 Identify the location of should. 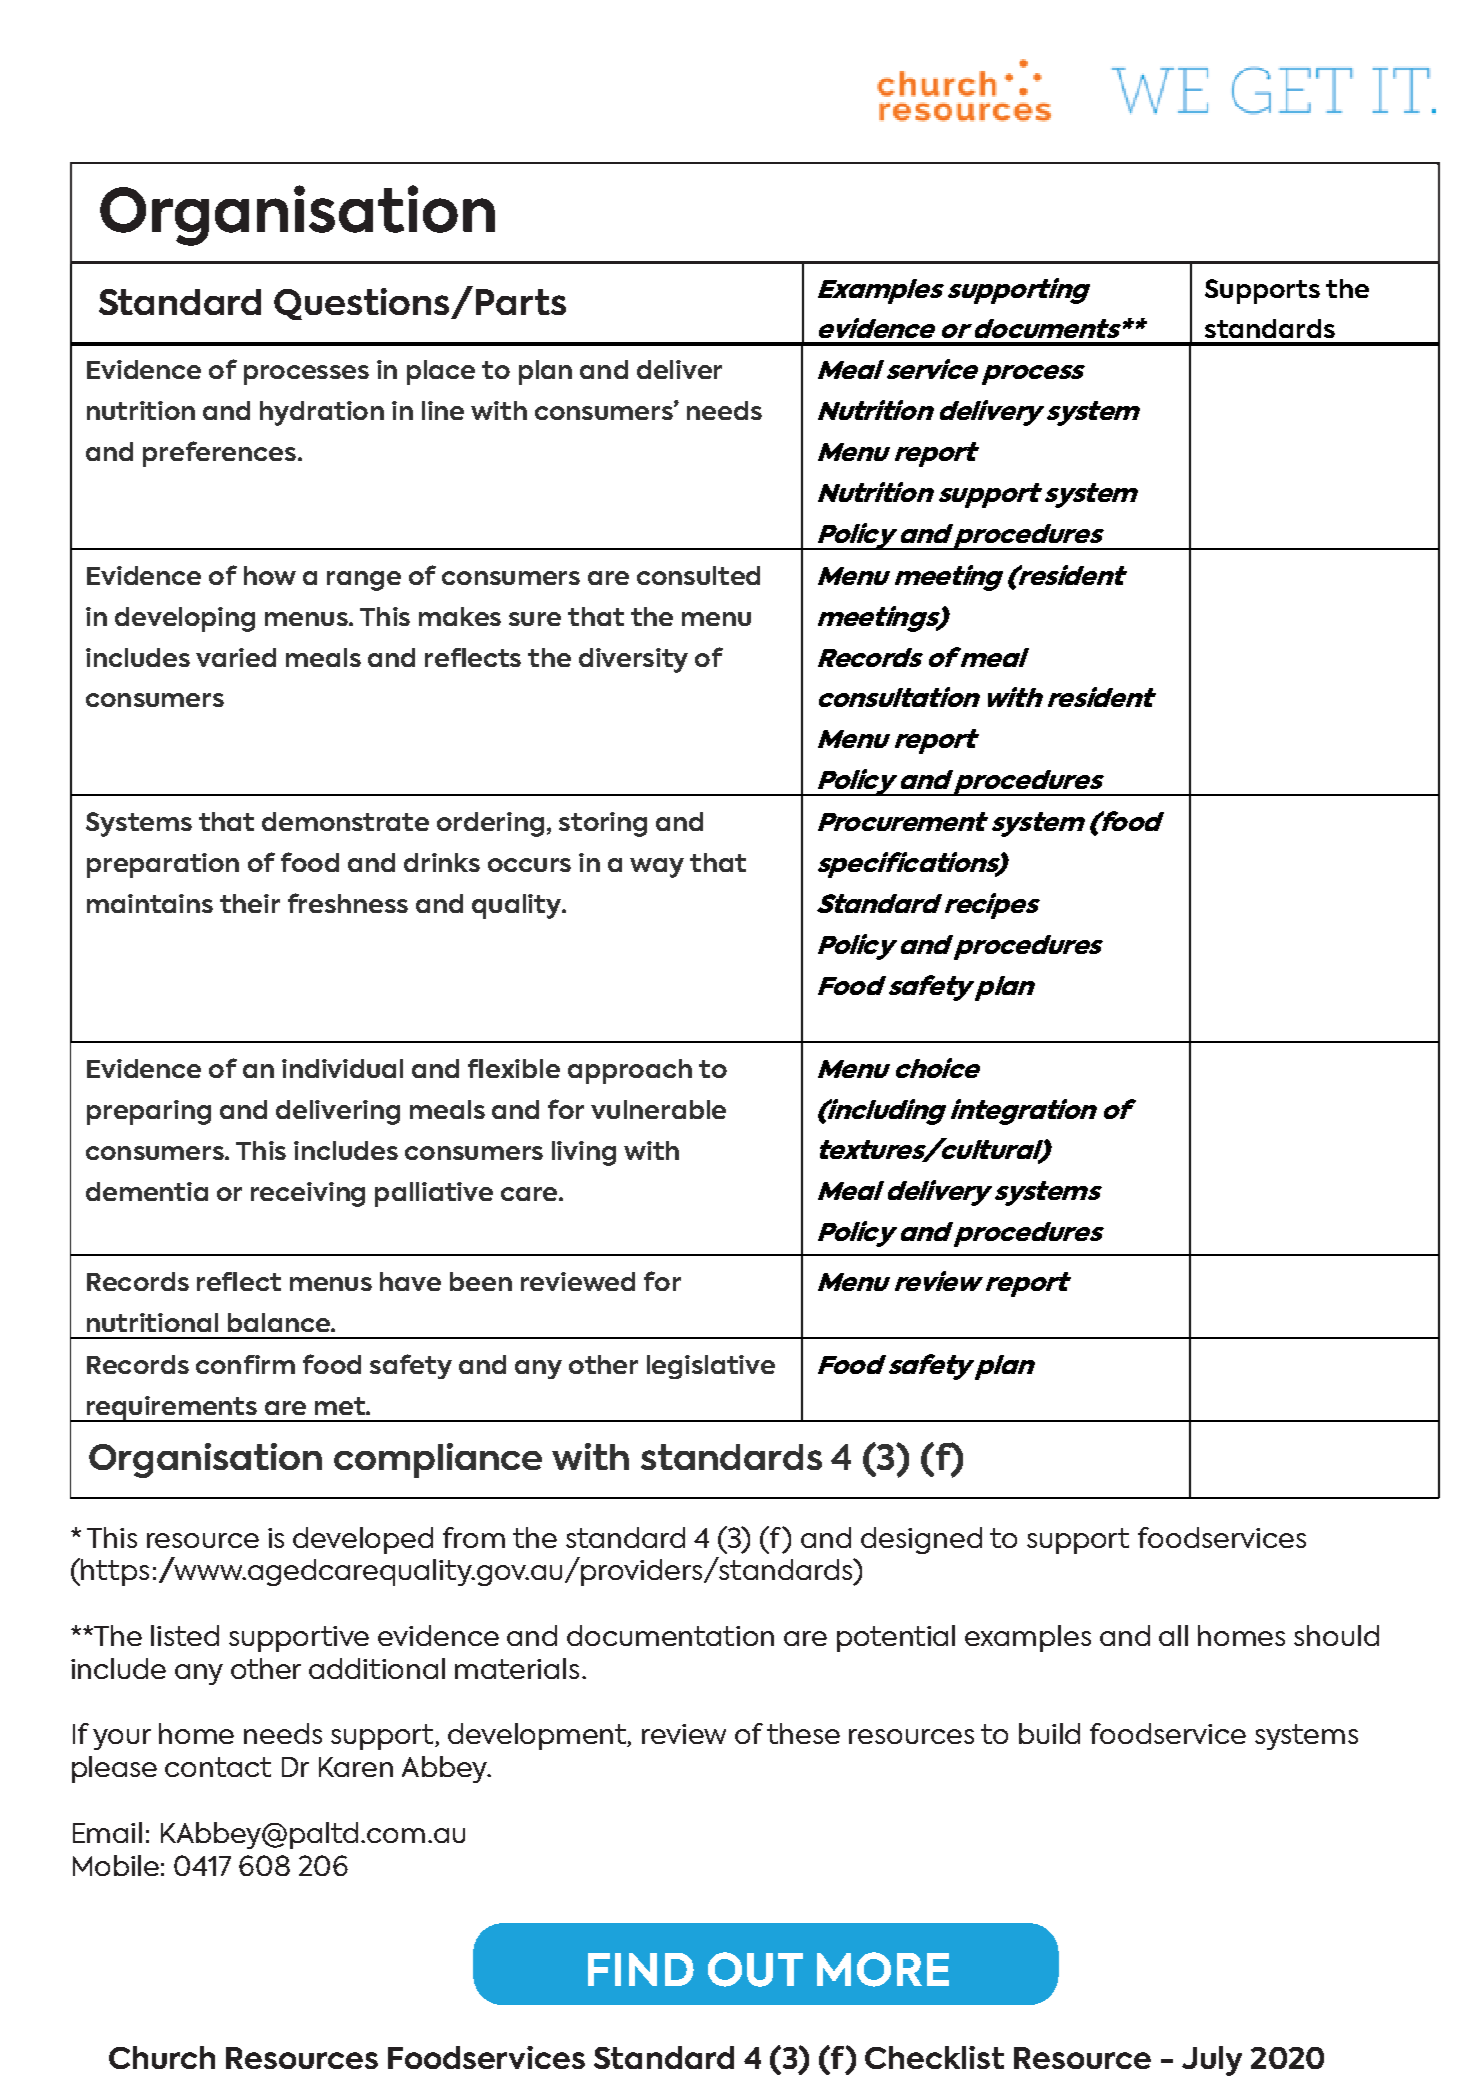
(1336, 1635).
